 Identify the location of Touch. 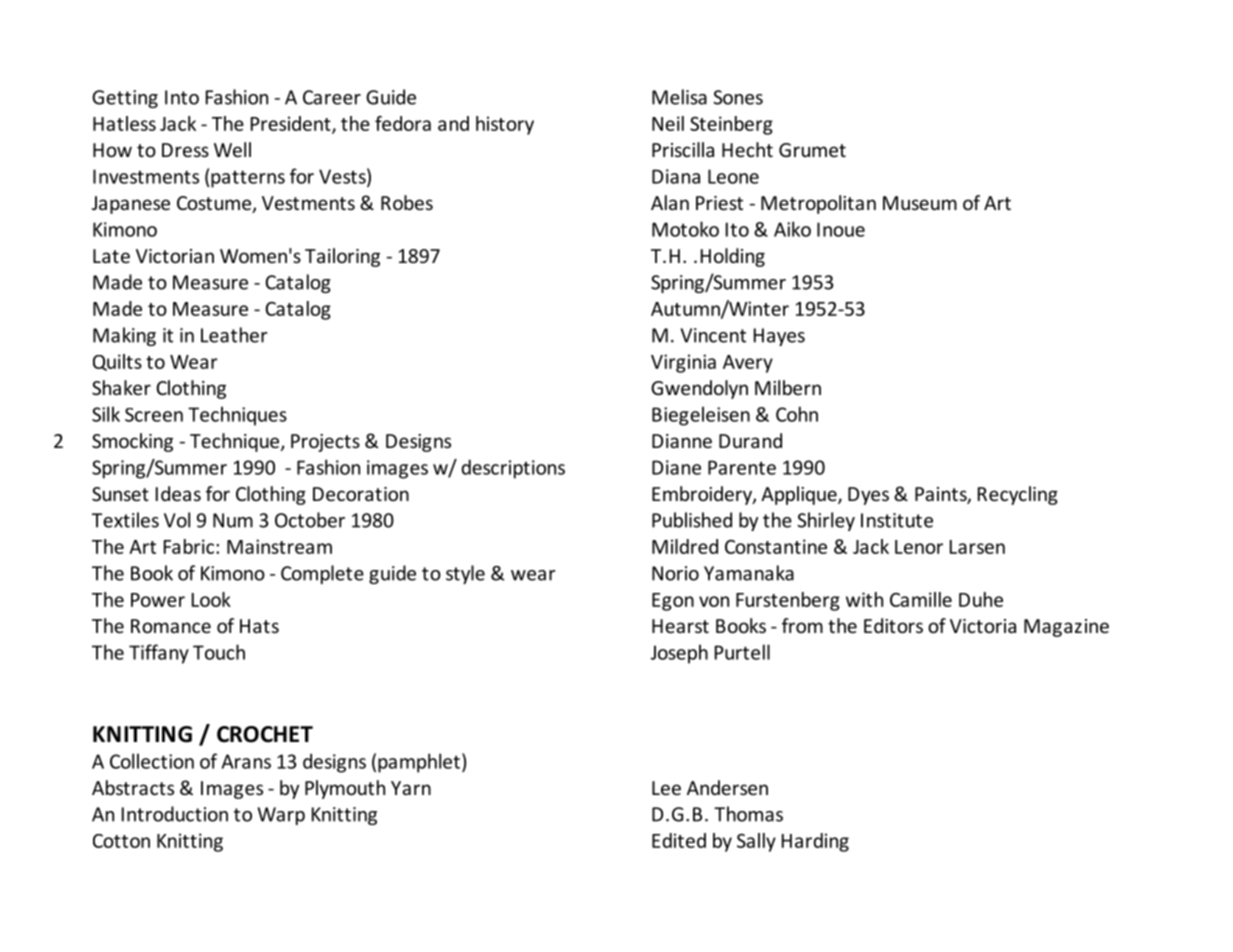
(219, 652).
